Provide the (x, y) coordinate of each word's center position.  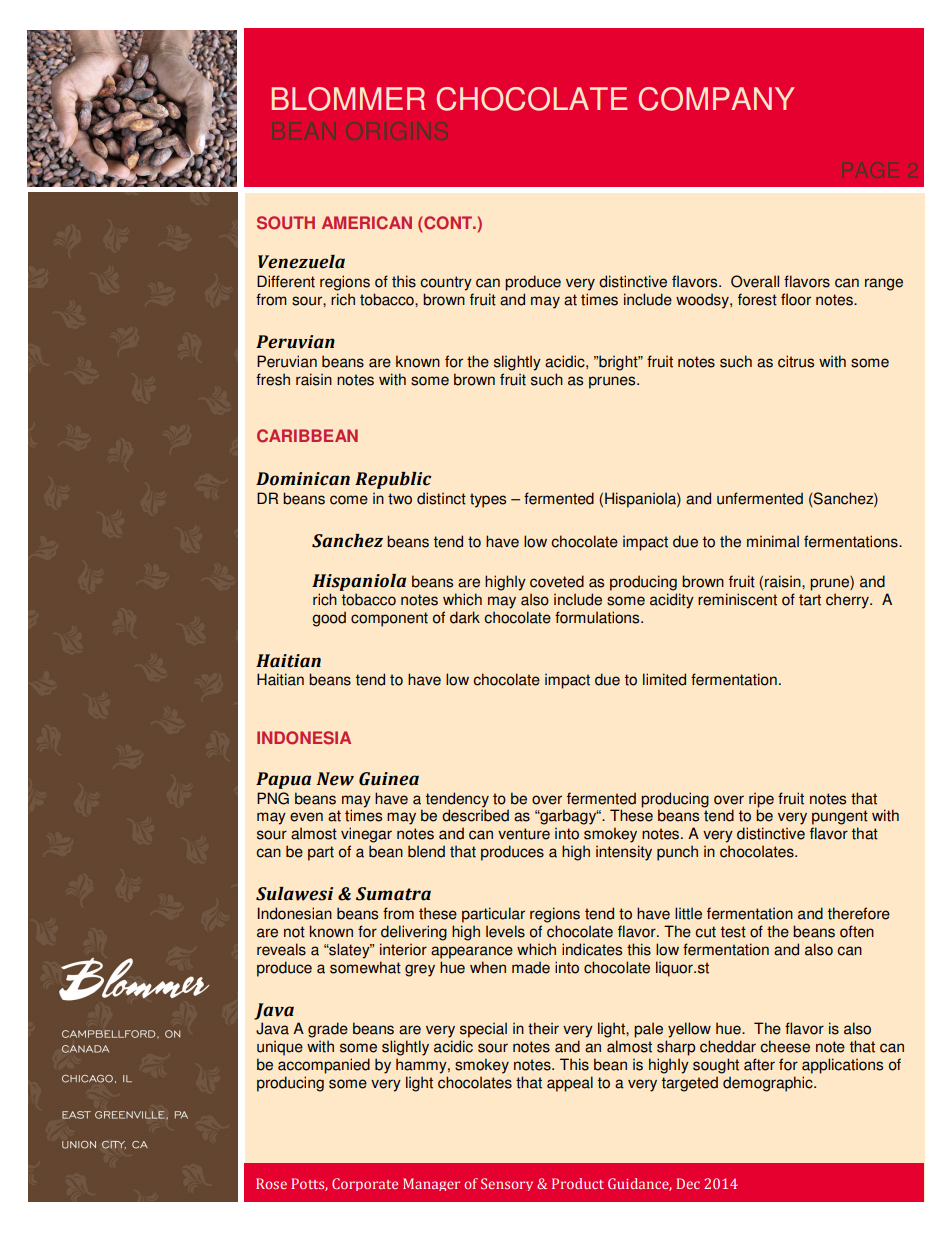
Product (578, 1183)
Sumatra (393, 894)
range (884, 284)
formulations (598, 617)
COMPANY (717, 99)
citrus (796, 361)
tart (810, 600)
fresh (273, 379)
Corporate (365, 1184)
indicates (592, 949)
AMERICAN (367, 223)
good (329, 619)
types (488, 500)
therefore (859, 913)
